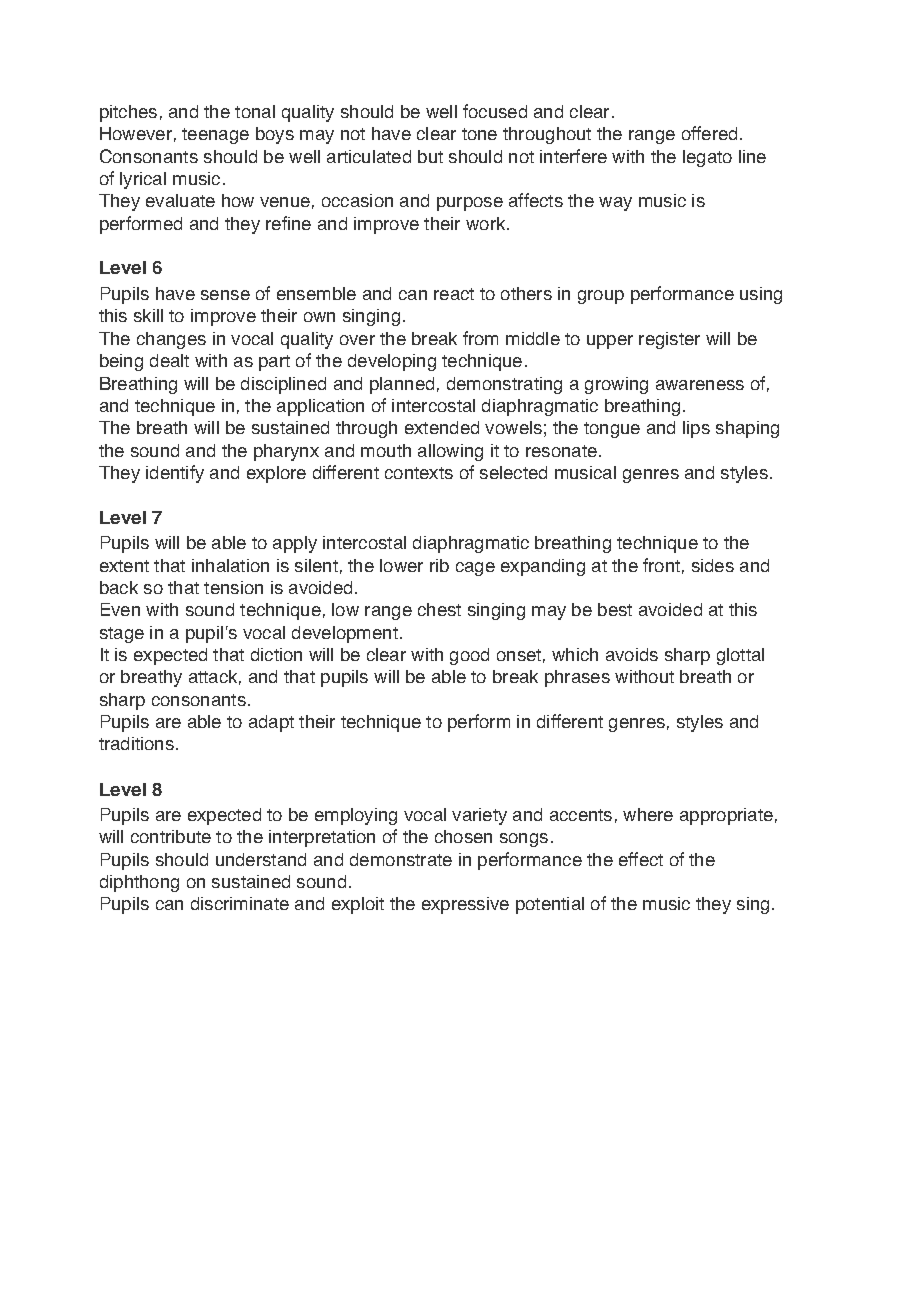  Describe the element at coordinates (479, 134) in the screenshot. I see `tone` at that location.
